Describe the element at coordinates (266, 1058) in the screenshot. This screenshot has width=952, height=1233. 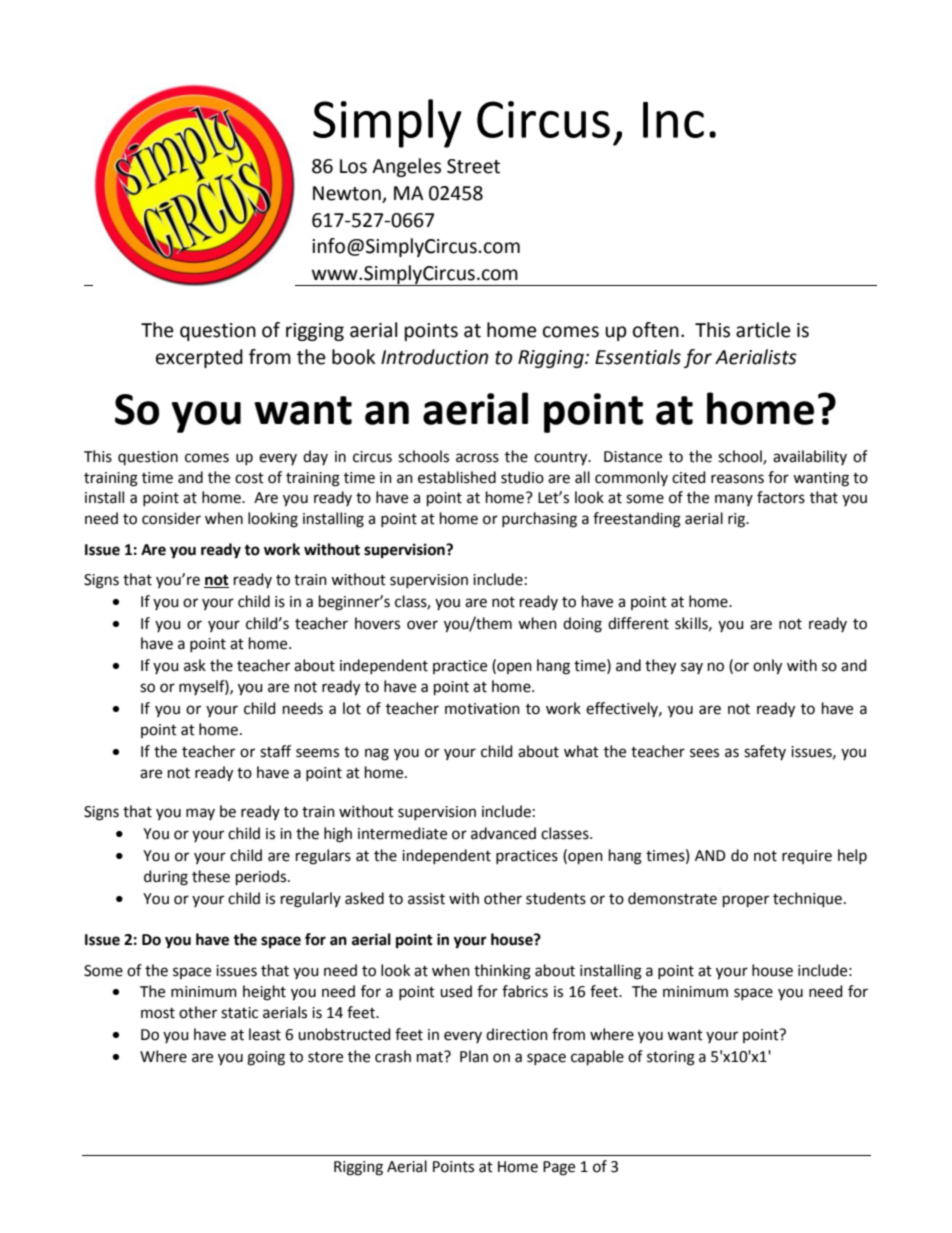
I see `going` at that location.
